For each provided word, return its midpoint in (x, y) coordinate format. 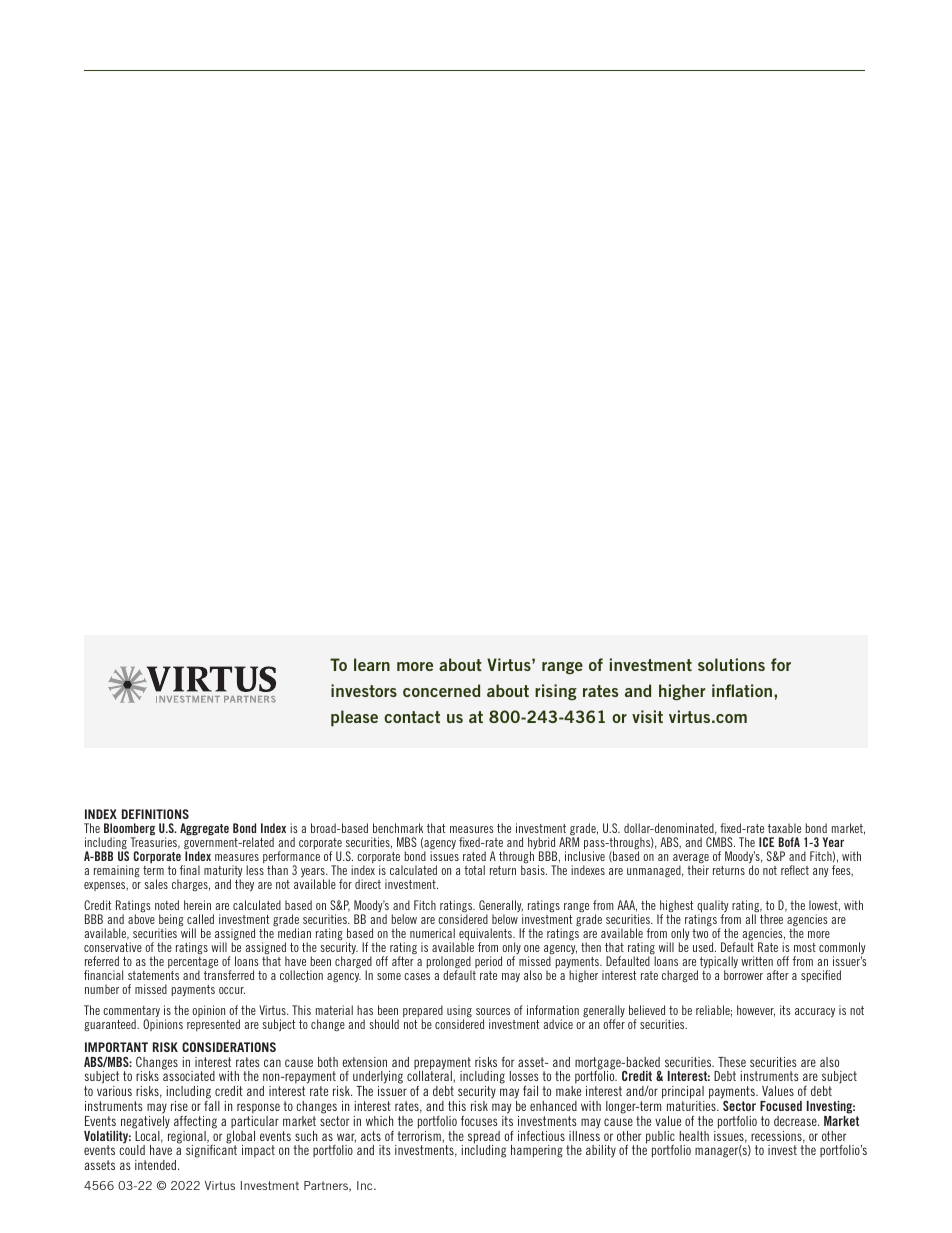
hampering (537, 1151)
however (756, 1011)
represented (213, 1025)
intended (157, 1165)
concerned (441, 690)
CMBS (720, 842)
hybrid (542, 844)
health (694, 1136)
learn (372, 664)
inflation (743, 690)
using (459, 1012)
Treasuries (154, 842)
